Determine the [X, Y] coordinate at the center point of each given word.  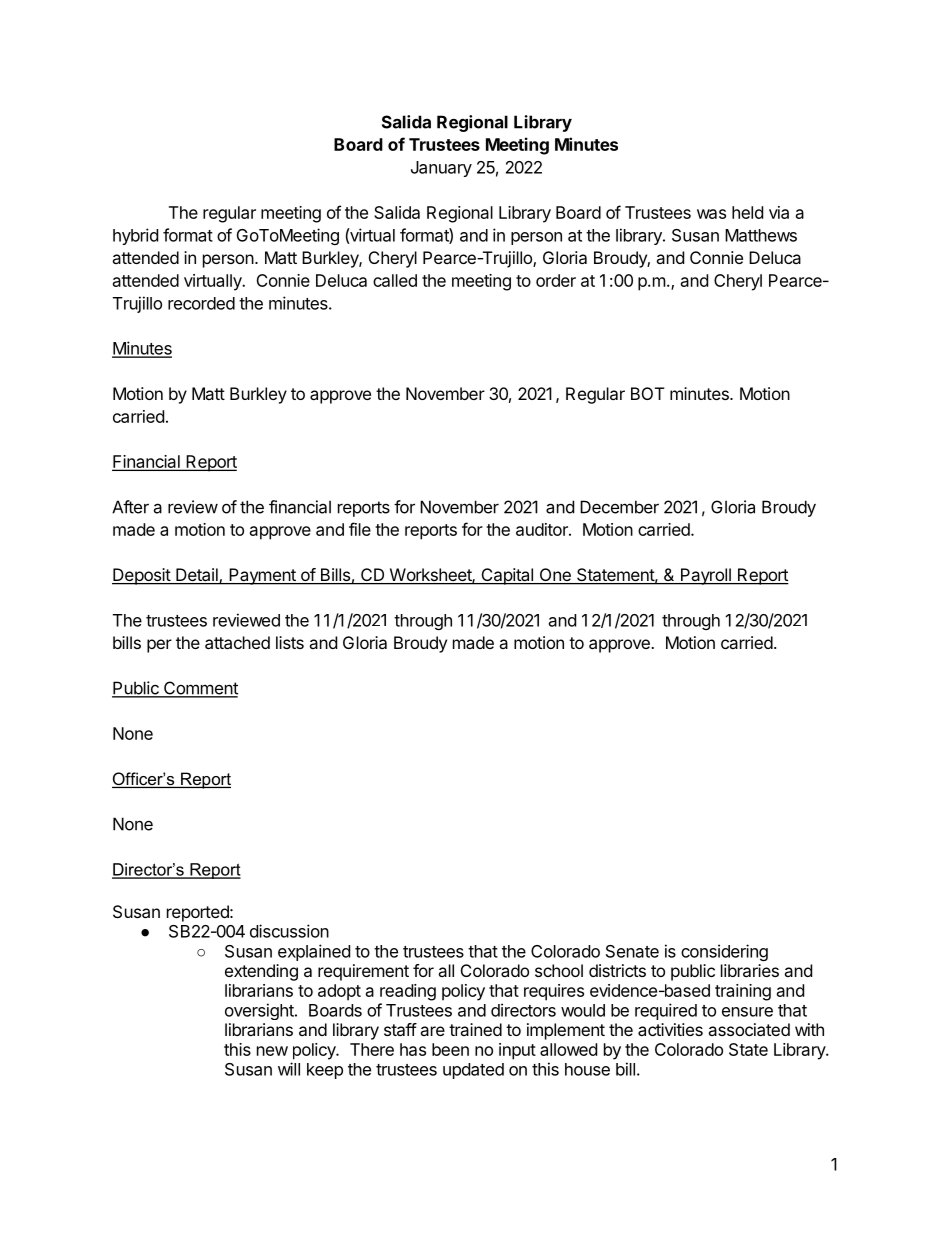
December [619, 507]
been [450, 1049]
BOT [648, 393]
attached [237, 642]
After [130, 507]
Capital [507, 576]
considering [724, 952]
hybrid [135, 236]
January [441, 169]
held [747, 212]
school [559, 970]
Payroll [706, 576]
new [272, 1051]
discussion [289, 931]
